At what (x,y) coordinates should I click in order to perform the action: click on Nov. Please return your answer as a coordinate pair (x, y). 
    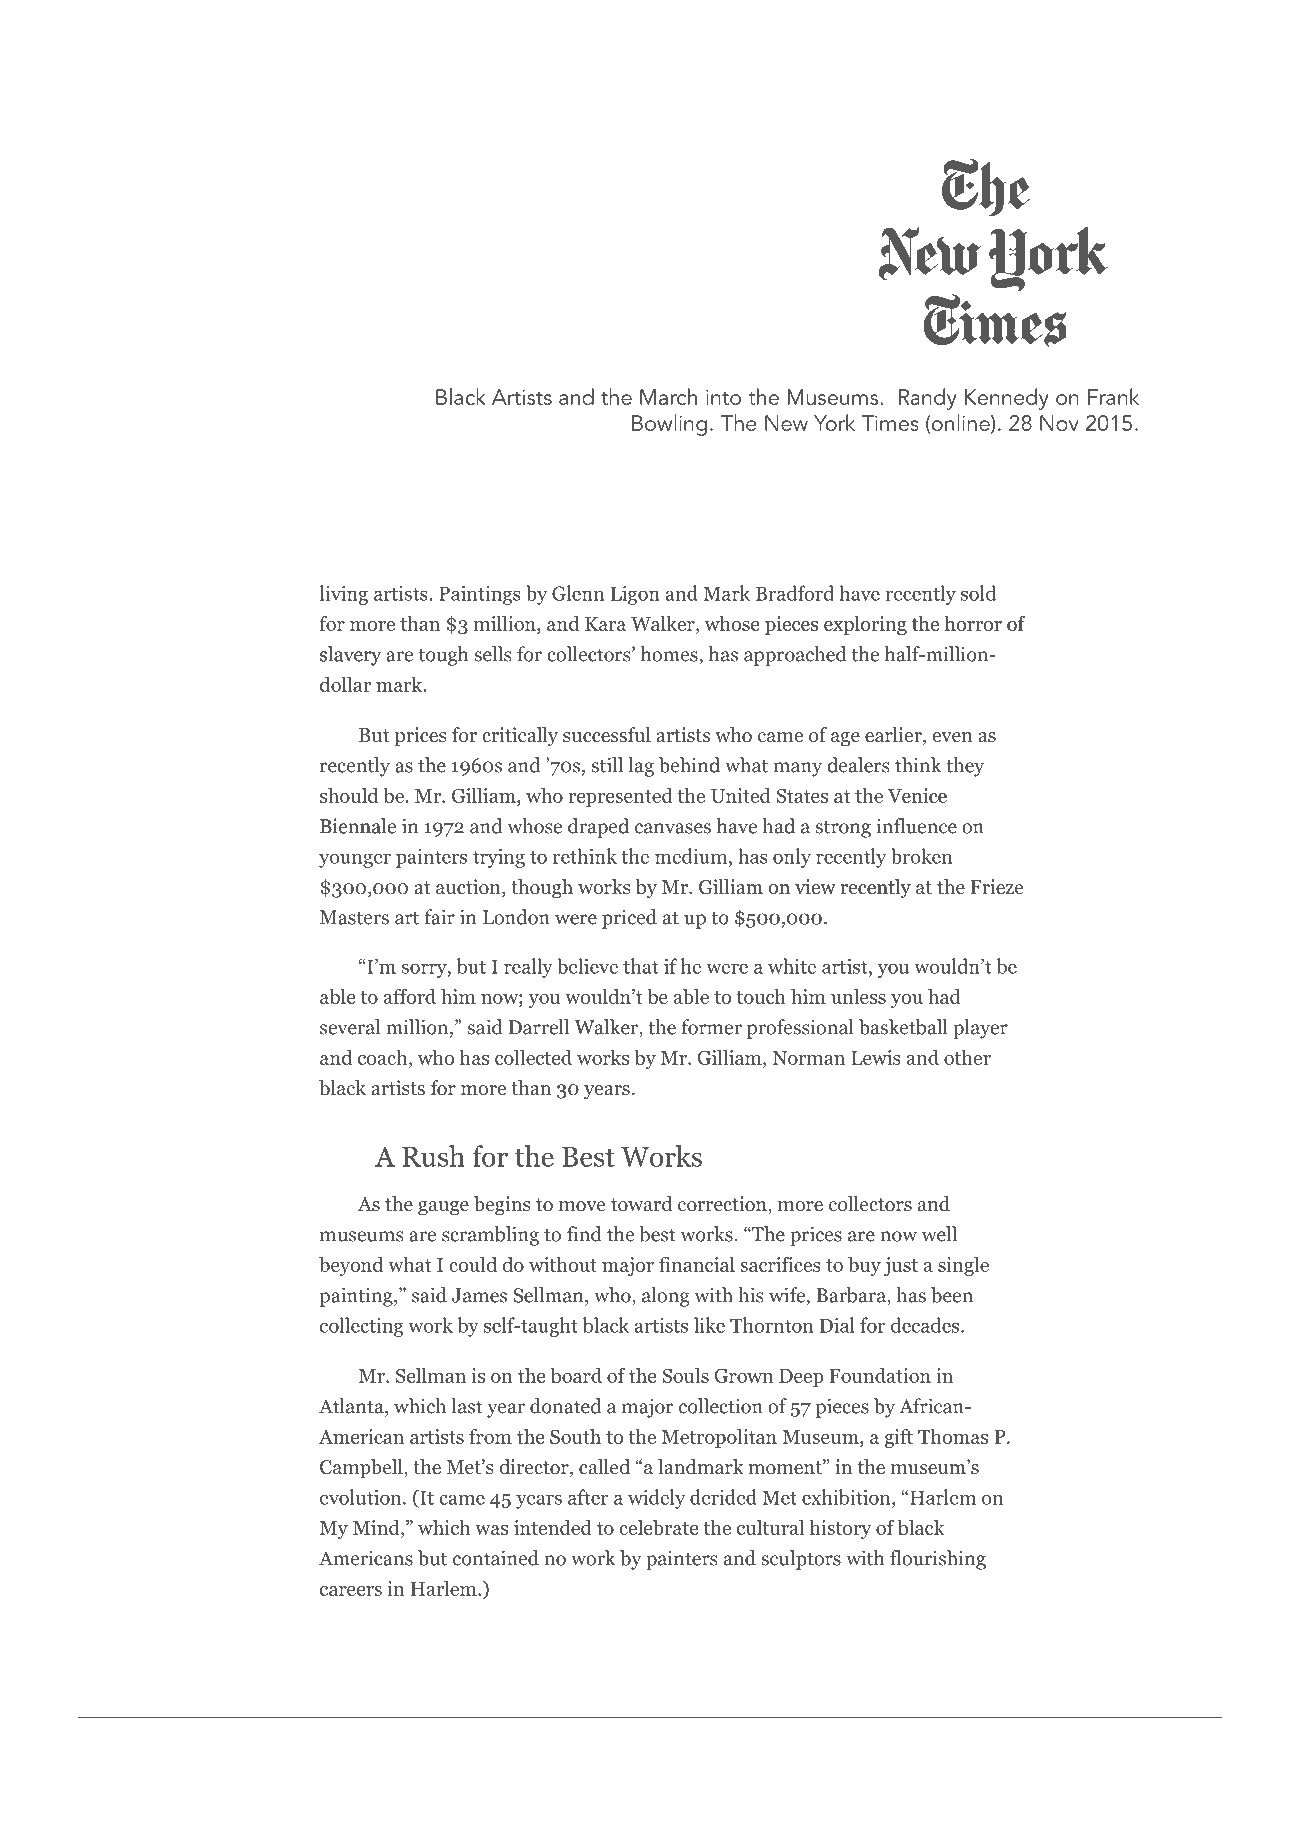
    Looking at the image, I should click on (1059, 423).
